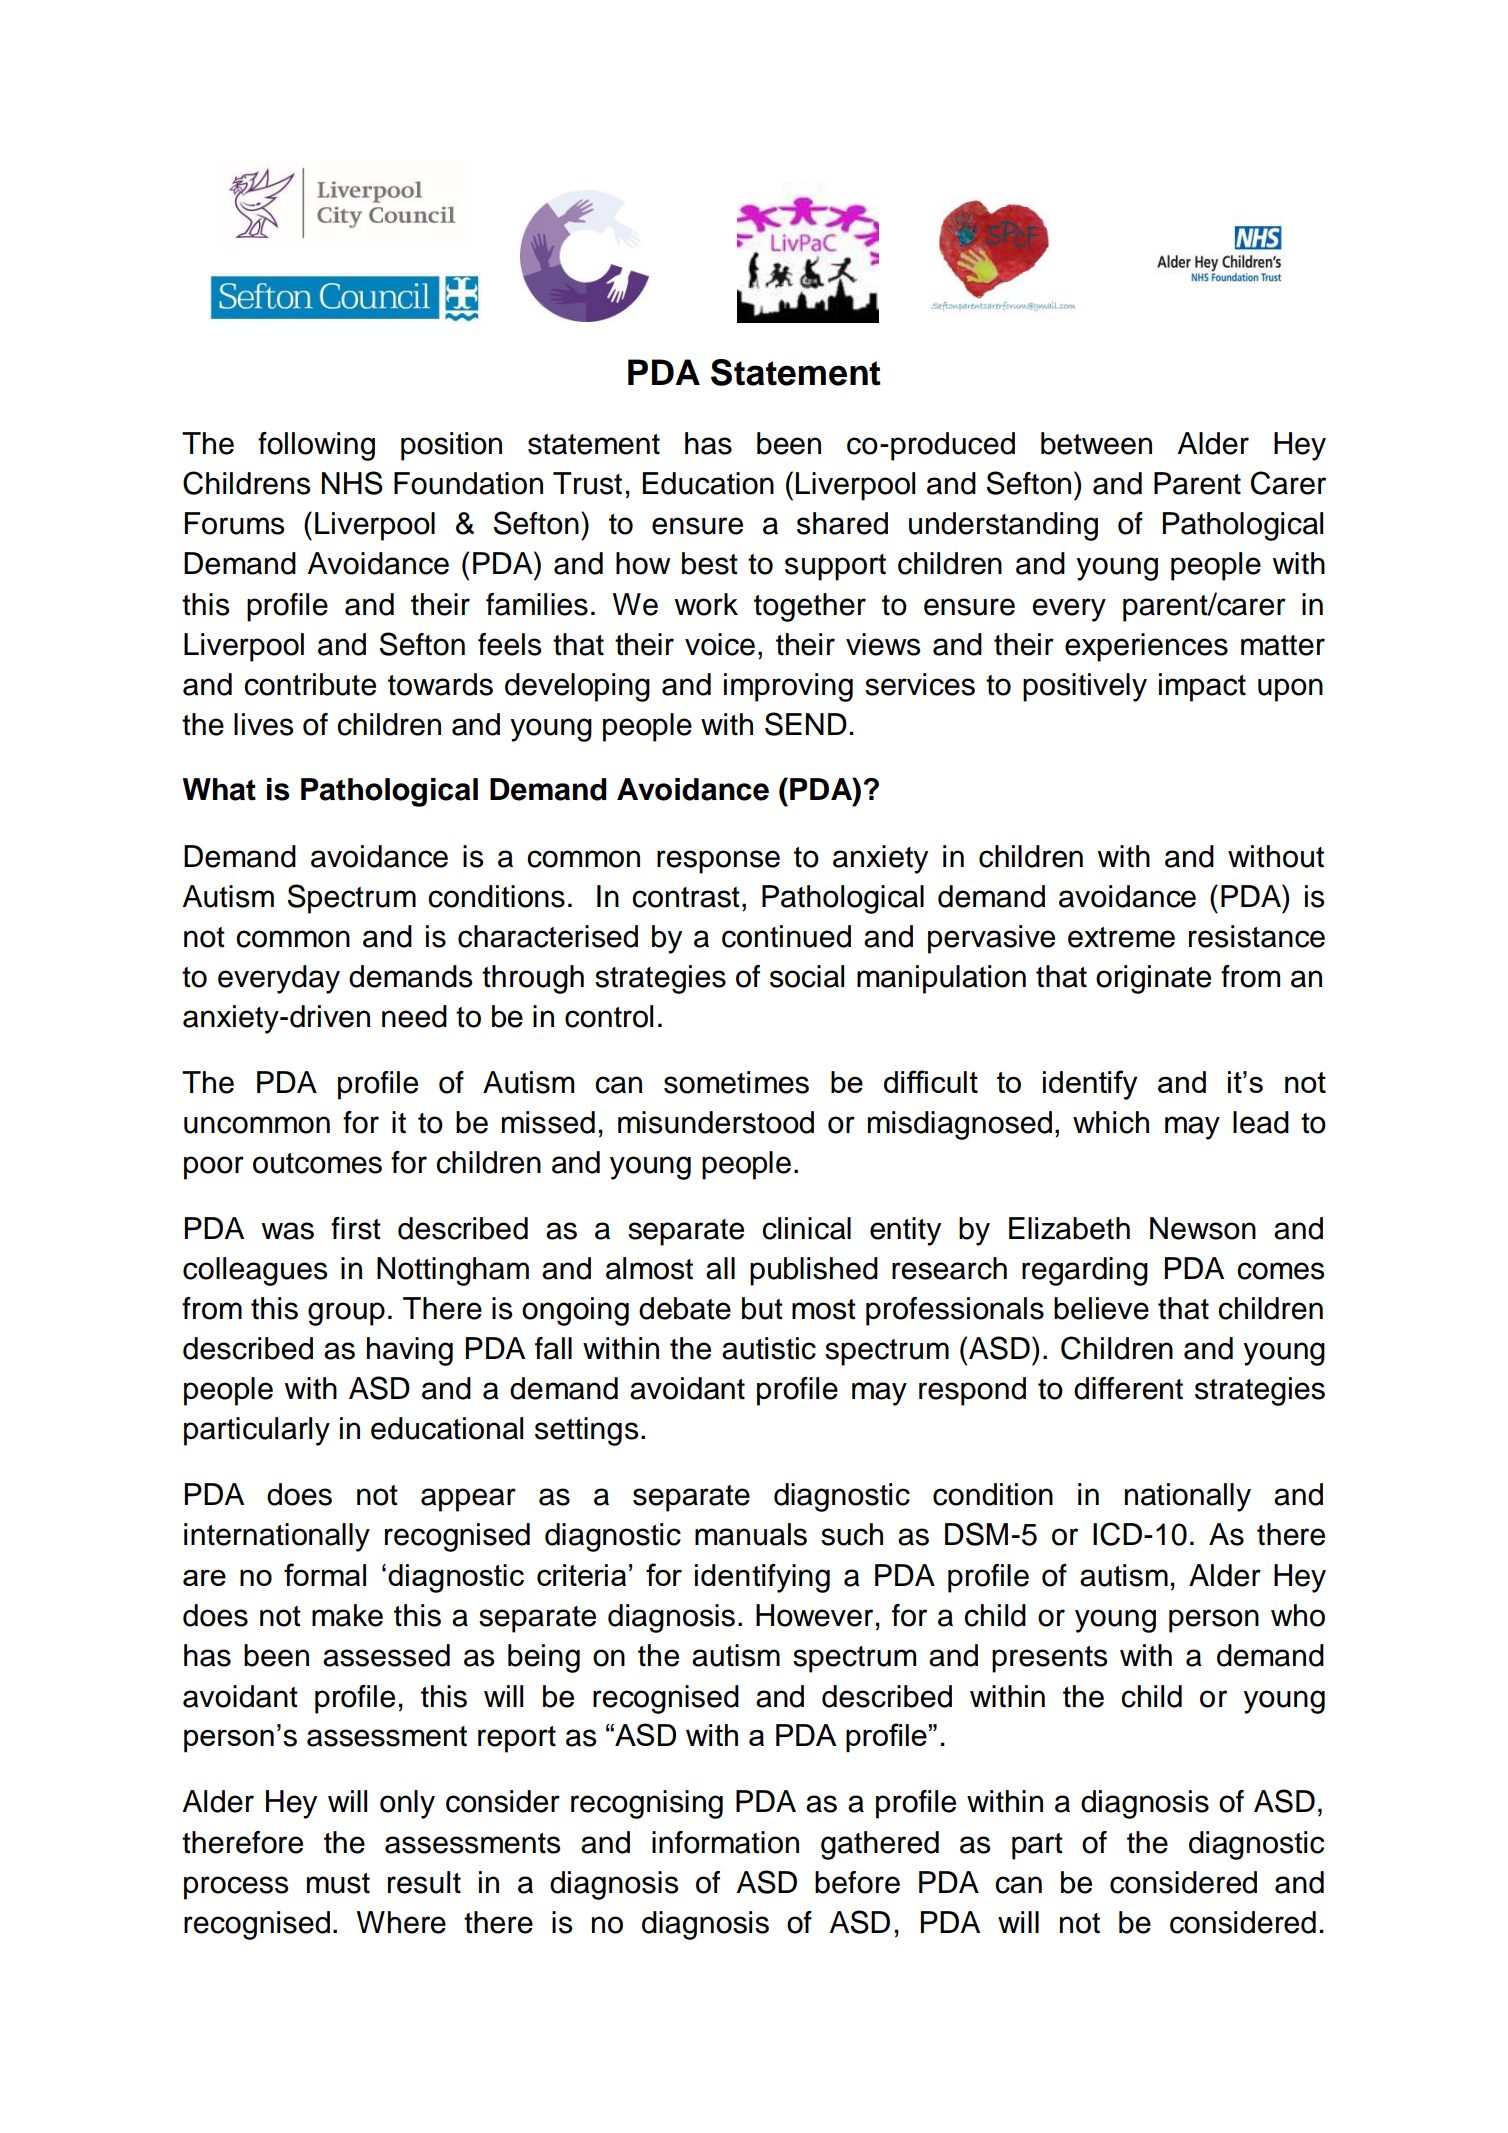 This screenshot has width=1508, height=2133. What do you see at coordinates (410, 1351) in the screenshot?
I see `having` at bounding box center [410, 1351].
